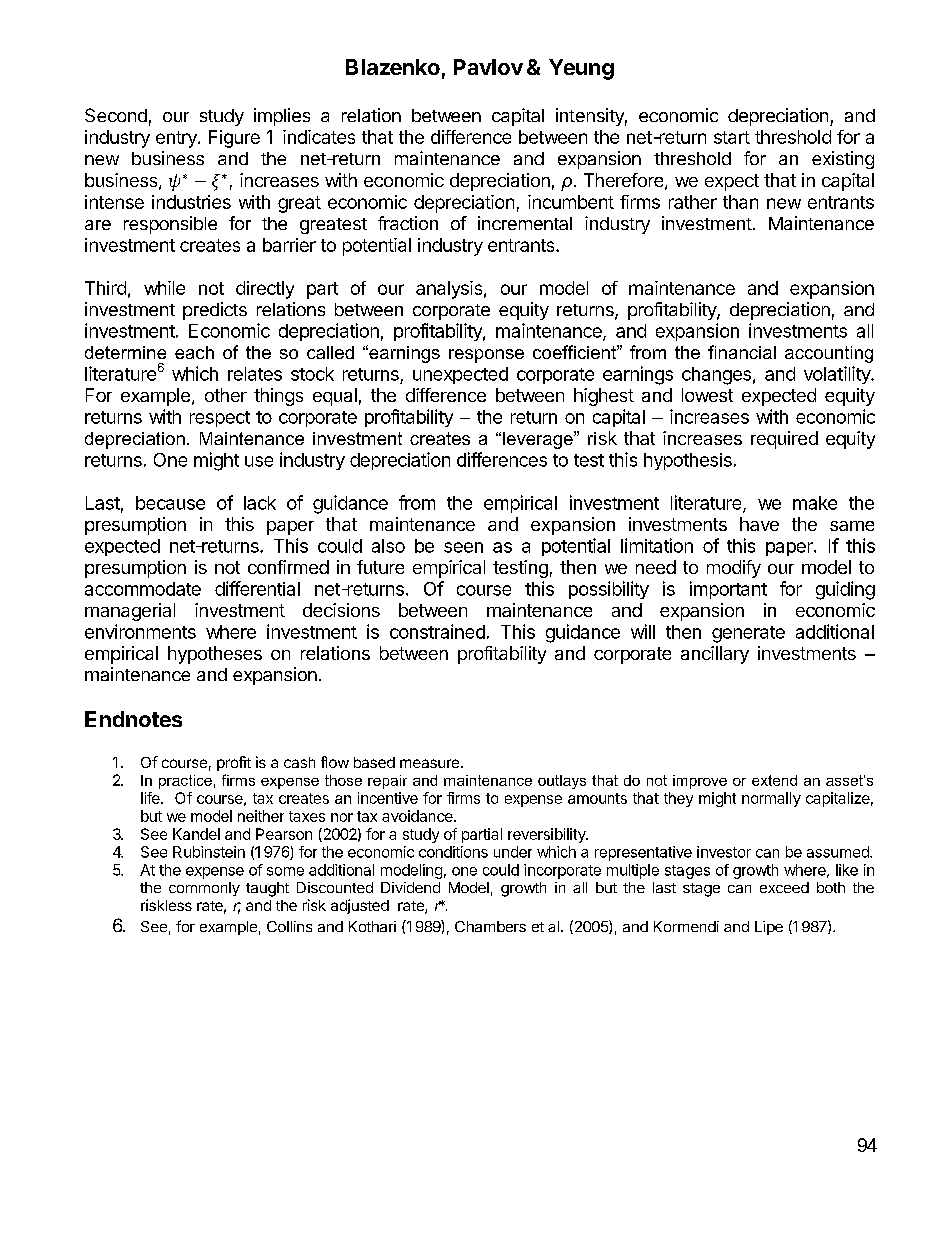 Image resolution: width=952 pixels, height=1233 pixels. I want to click on commonly, so click(204, 889).
